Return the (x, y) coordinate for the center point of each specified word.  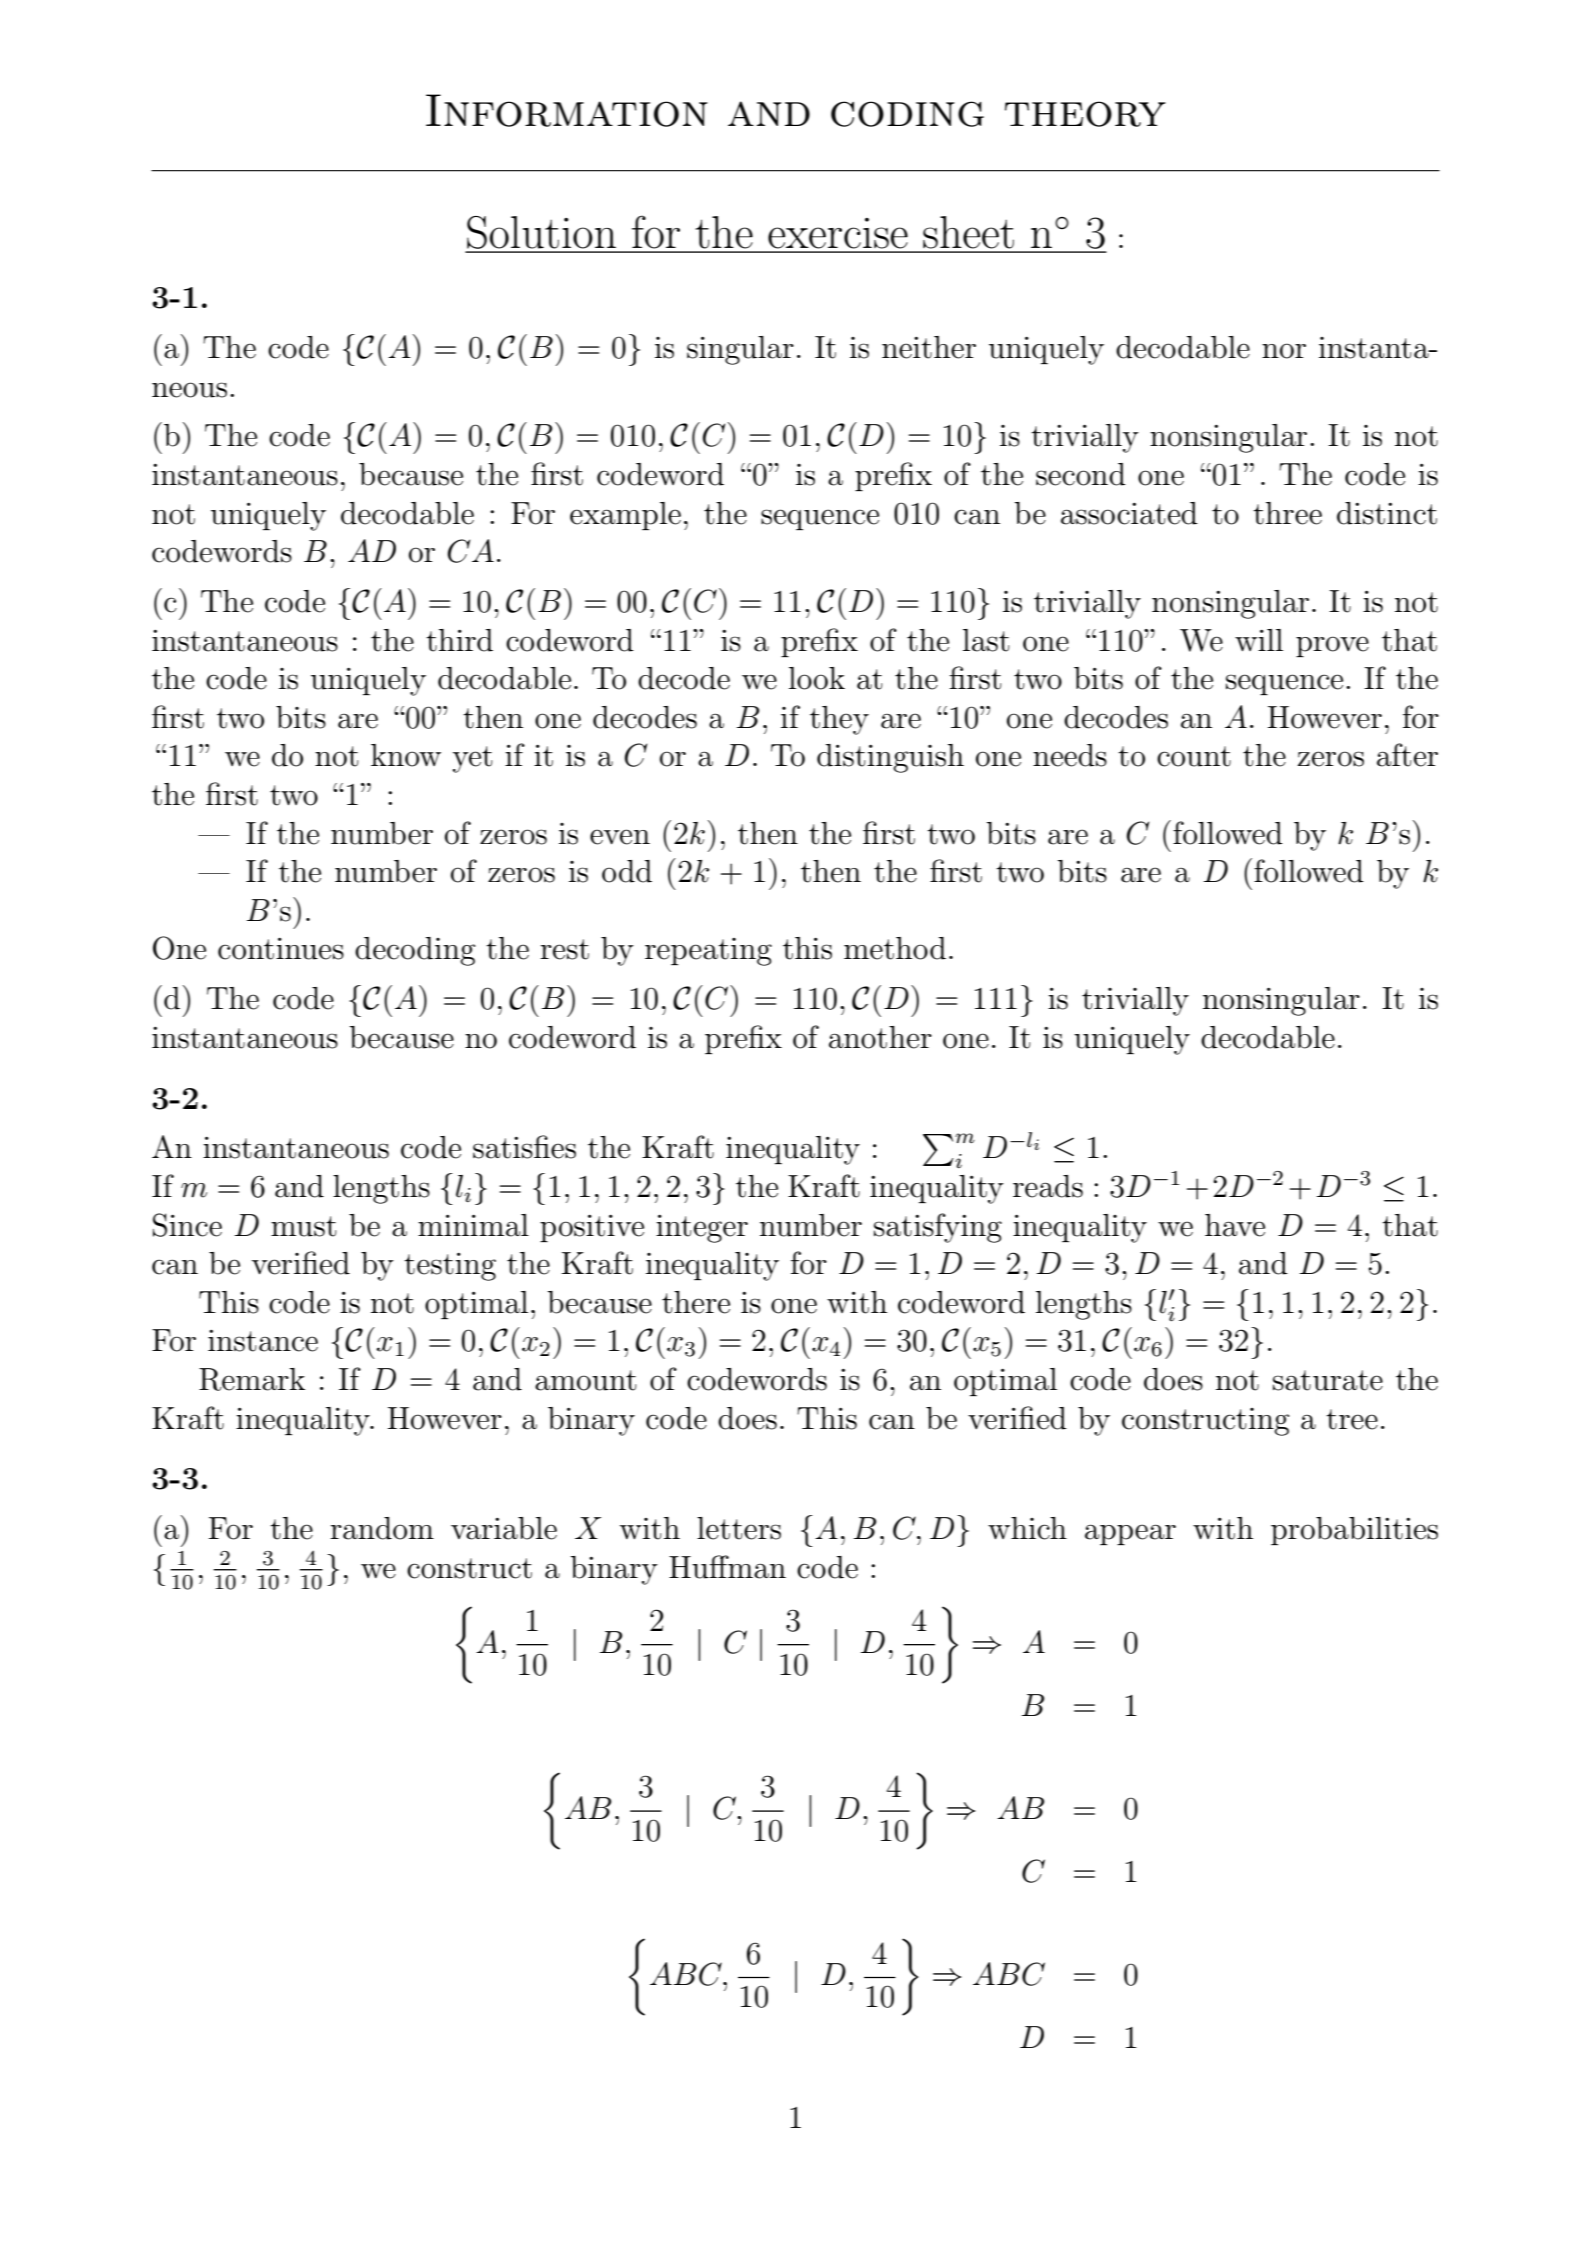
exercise (838, 233)
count (1194, 756)
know (406, 755)
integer (702, 1229)
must (304, 1226)
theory (1085, 114)
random (382, 1528)
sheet (968, 232)
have (1235, 1225)
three (1287, 513)
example (625, 516)
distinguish (890, 758)
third (459, 640)
